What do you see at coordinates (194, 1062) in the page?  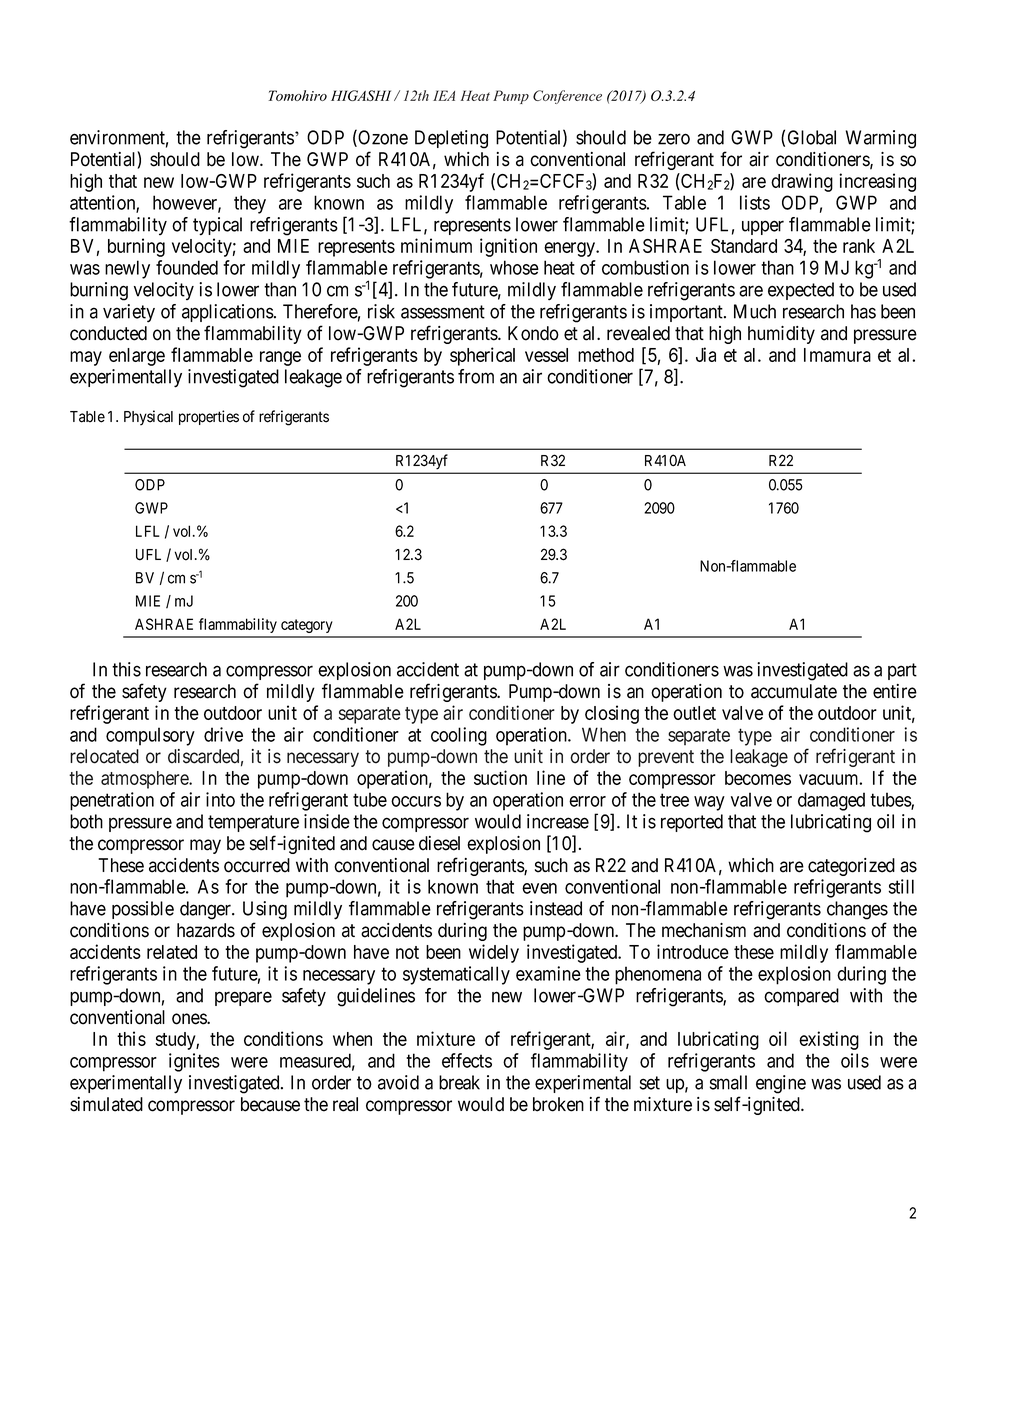 I see `ignites` at bounding box center [194, 1062].
